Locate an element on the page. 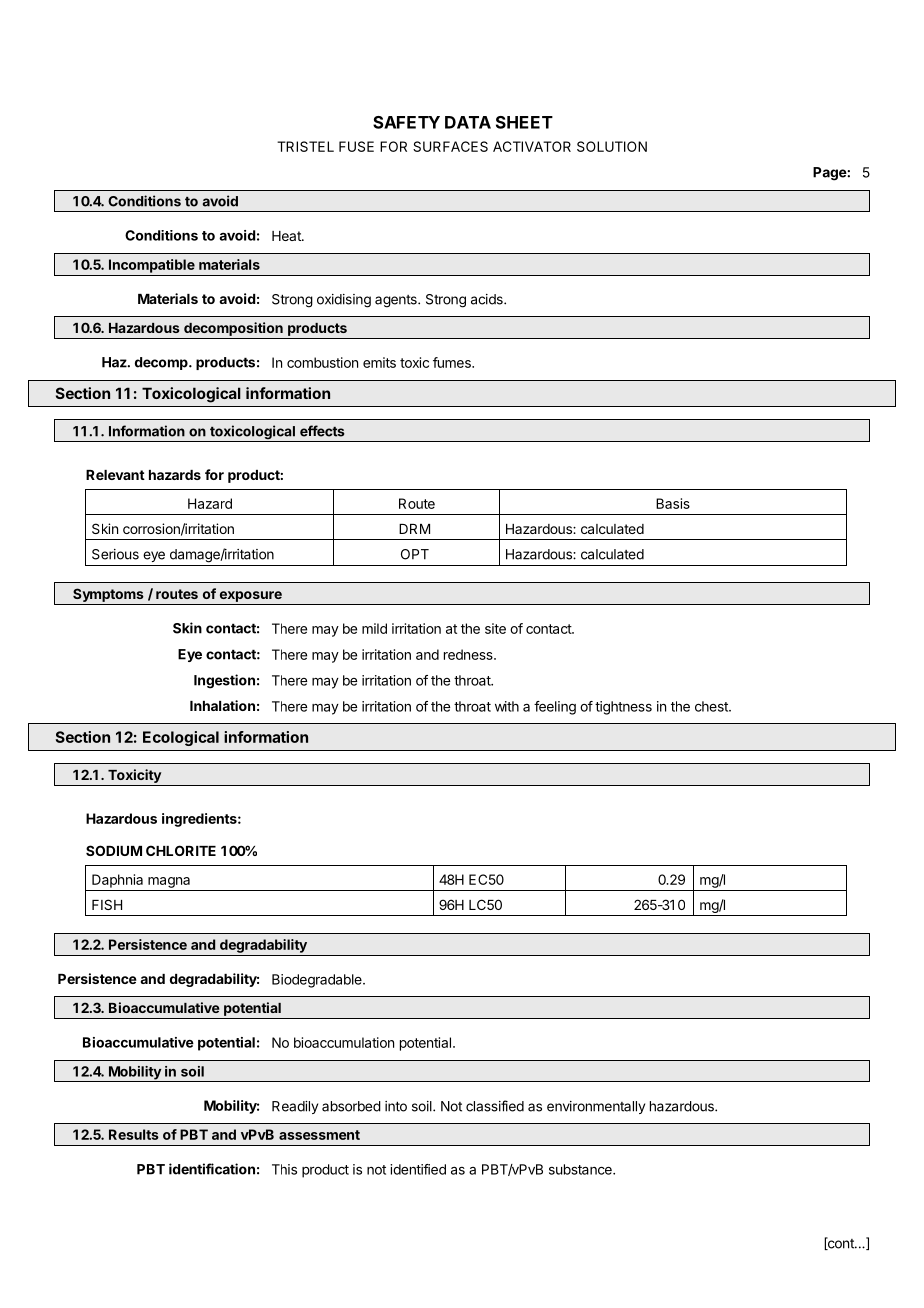 The height and width of the document is (1308, 924). identification is located at coordinates (212, 1169).
